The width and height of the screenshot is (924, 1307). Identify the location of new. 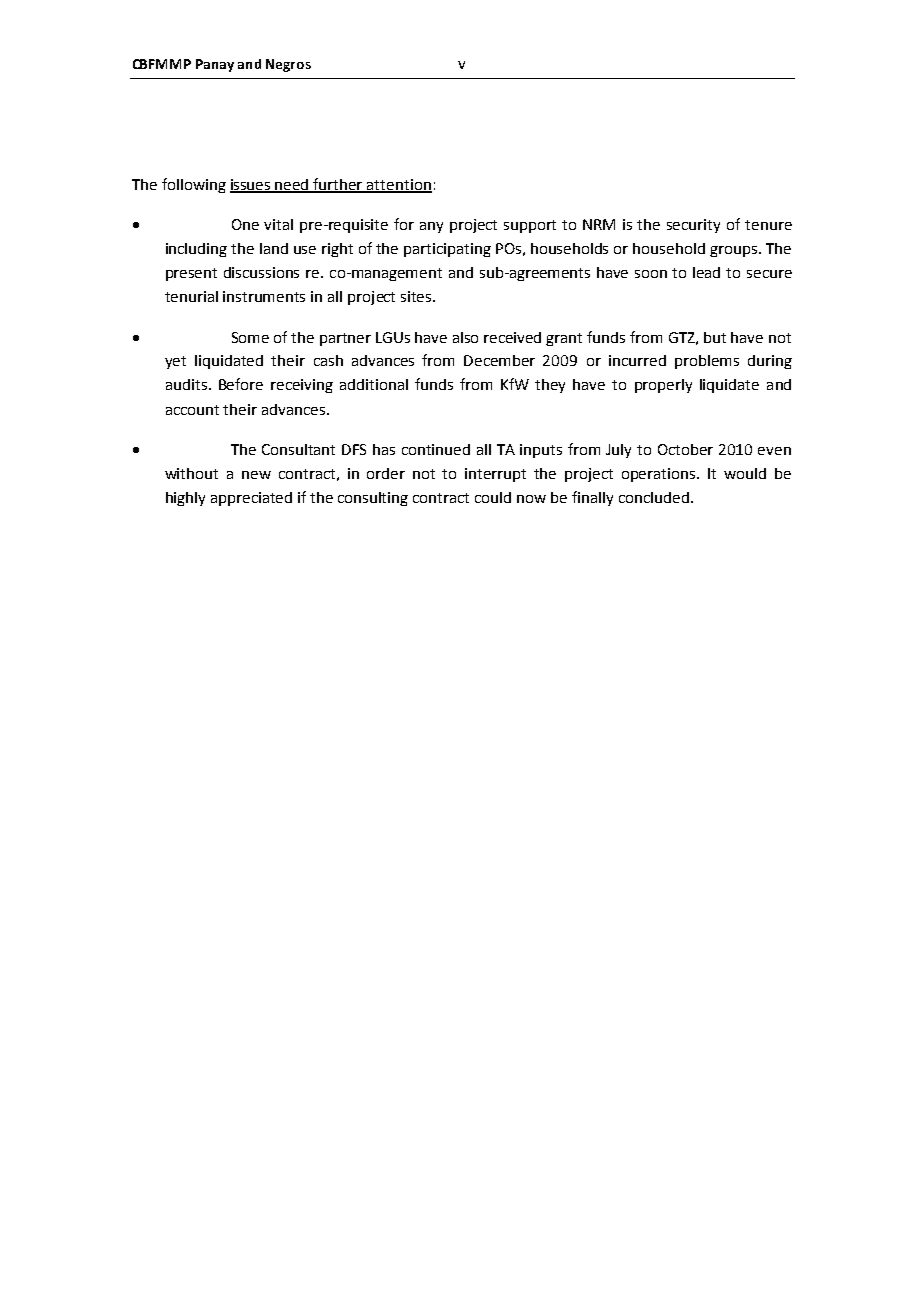
(256, 475).
